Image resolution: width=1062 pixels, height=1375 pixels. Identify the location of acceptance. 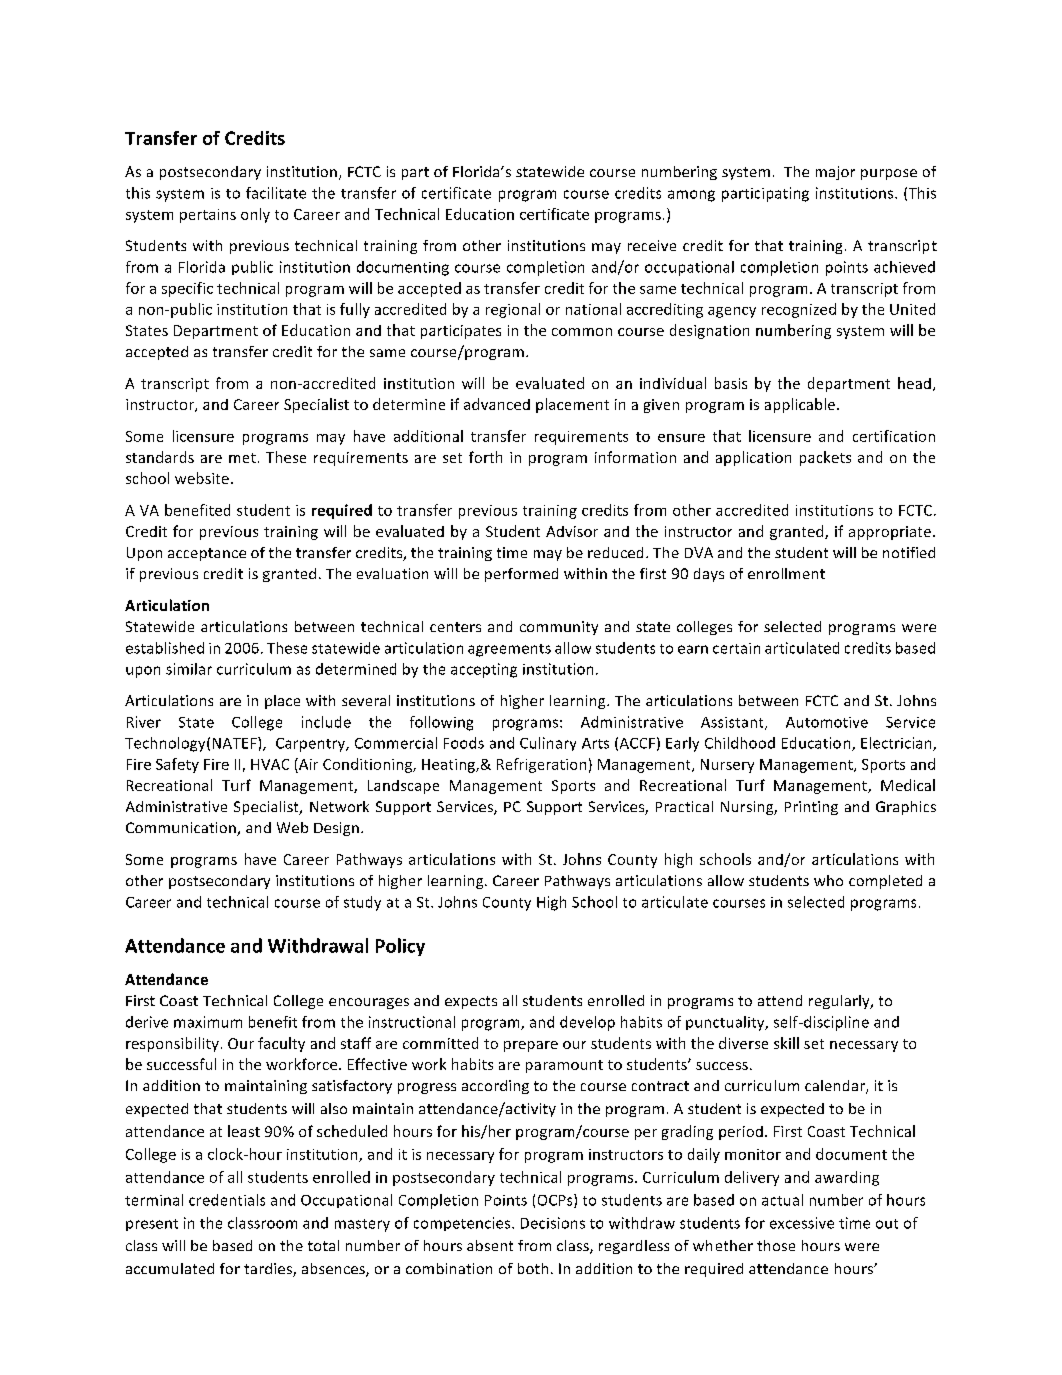
(207, 554).
